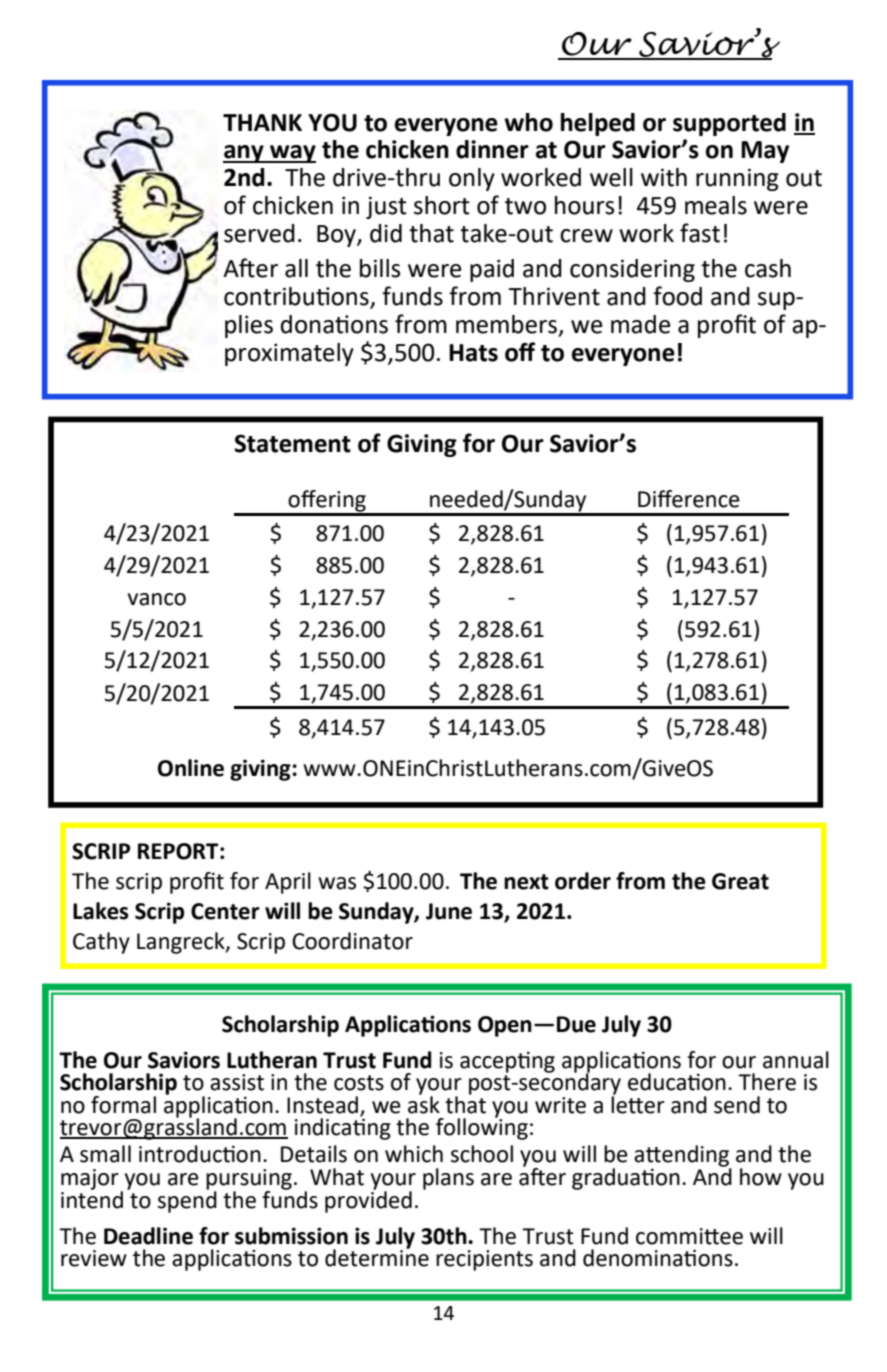  What do you see at coordinates (737, 179) in the screenshot?
I see `running` at bounding box center [737, 179].
